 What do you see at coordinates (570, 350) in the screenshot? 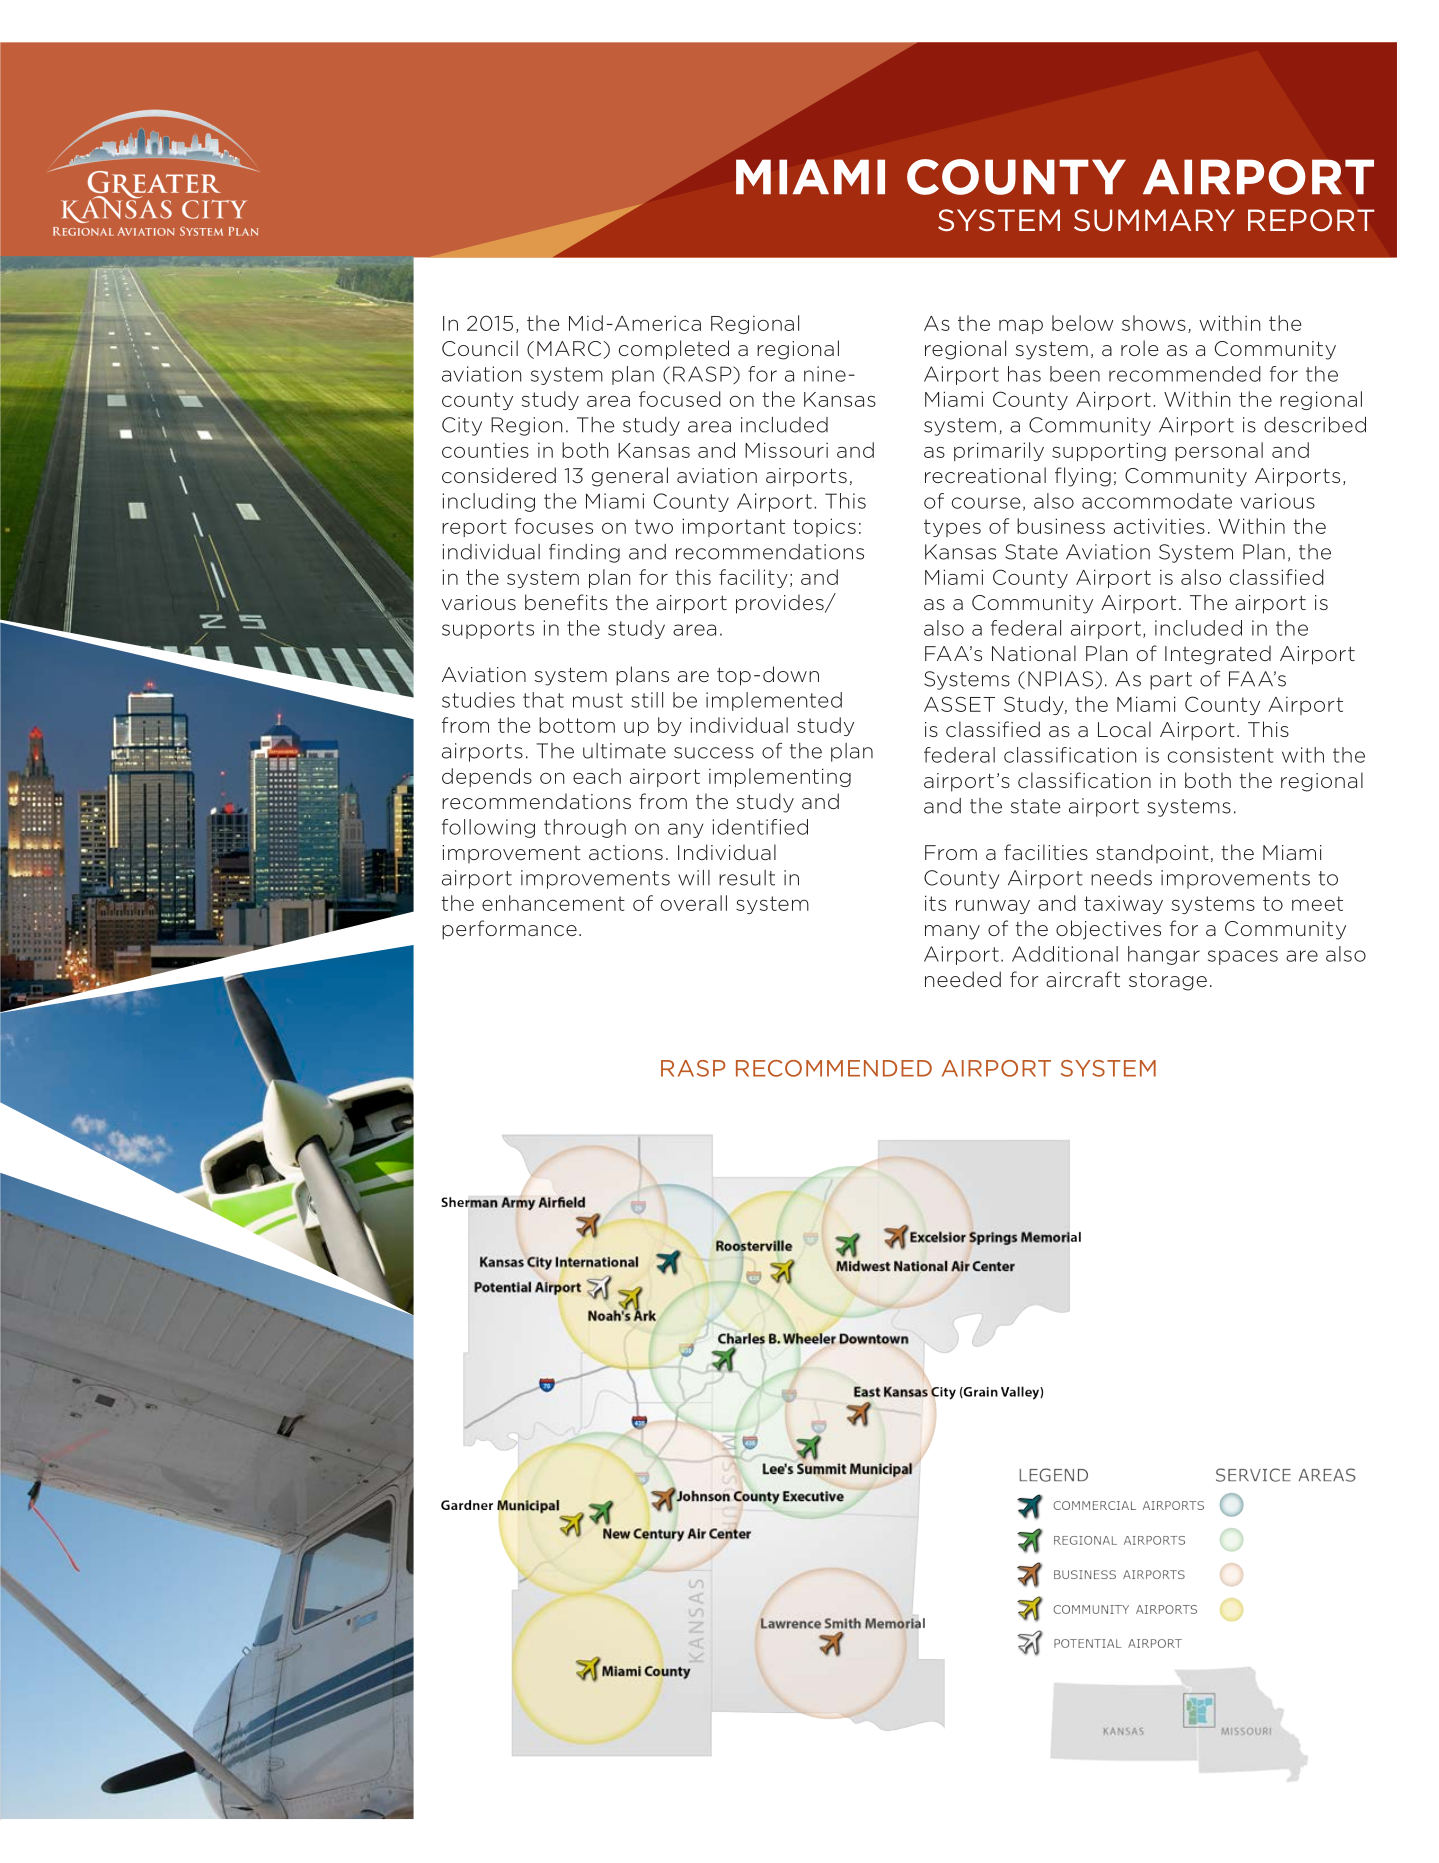
I see `MARC` at bounding box center [570, 350].
